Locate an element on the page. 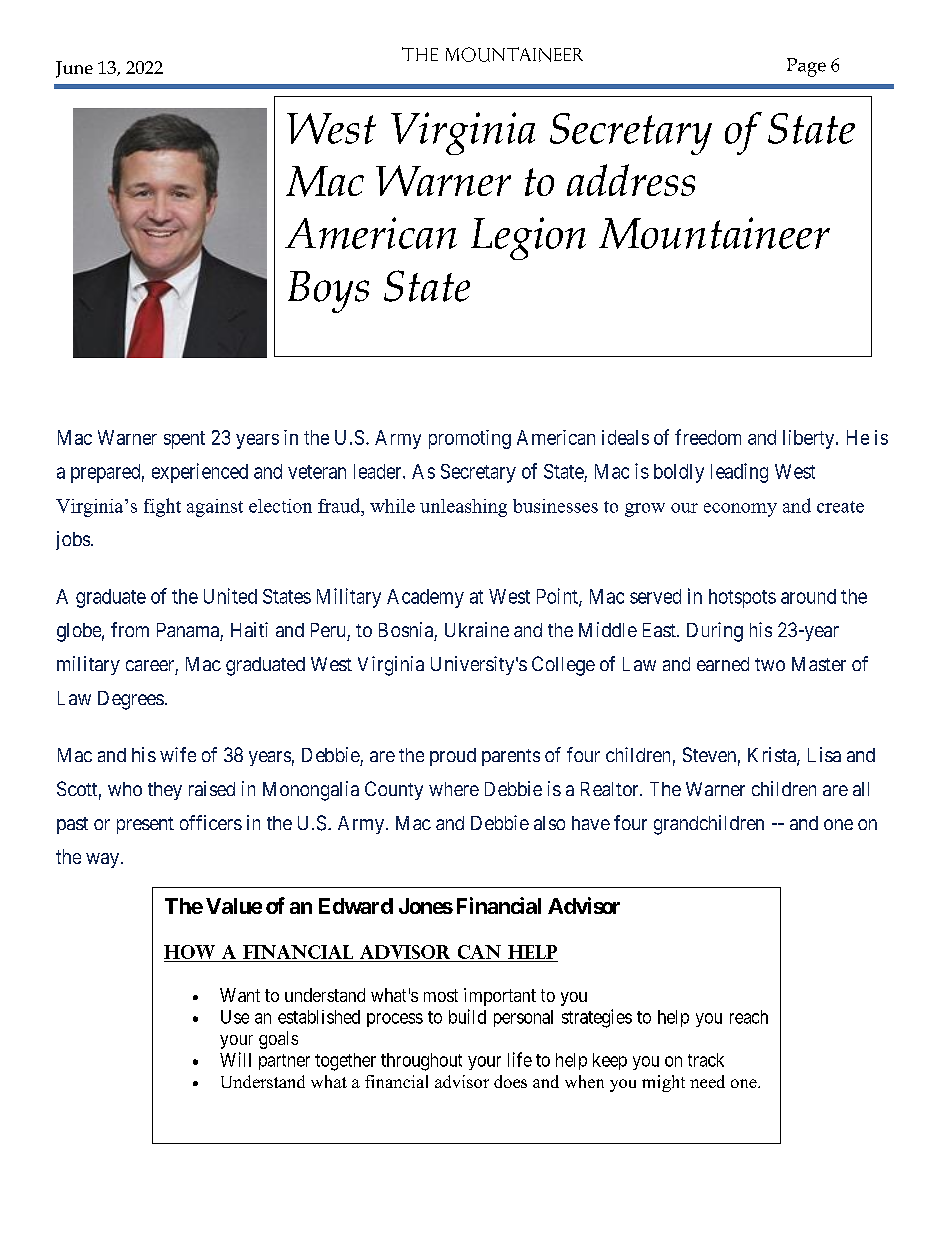  hotspots is located at coordinates (742, 598).
